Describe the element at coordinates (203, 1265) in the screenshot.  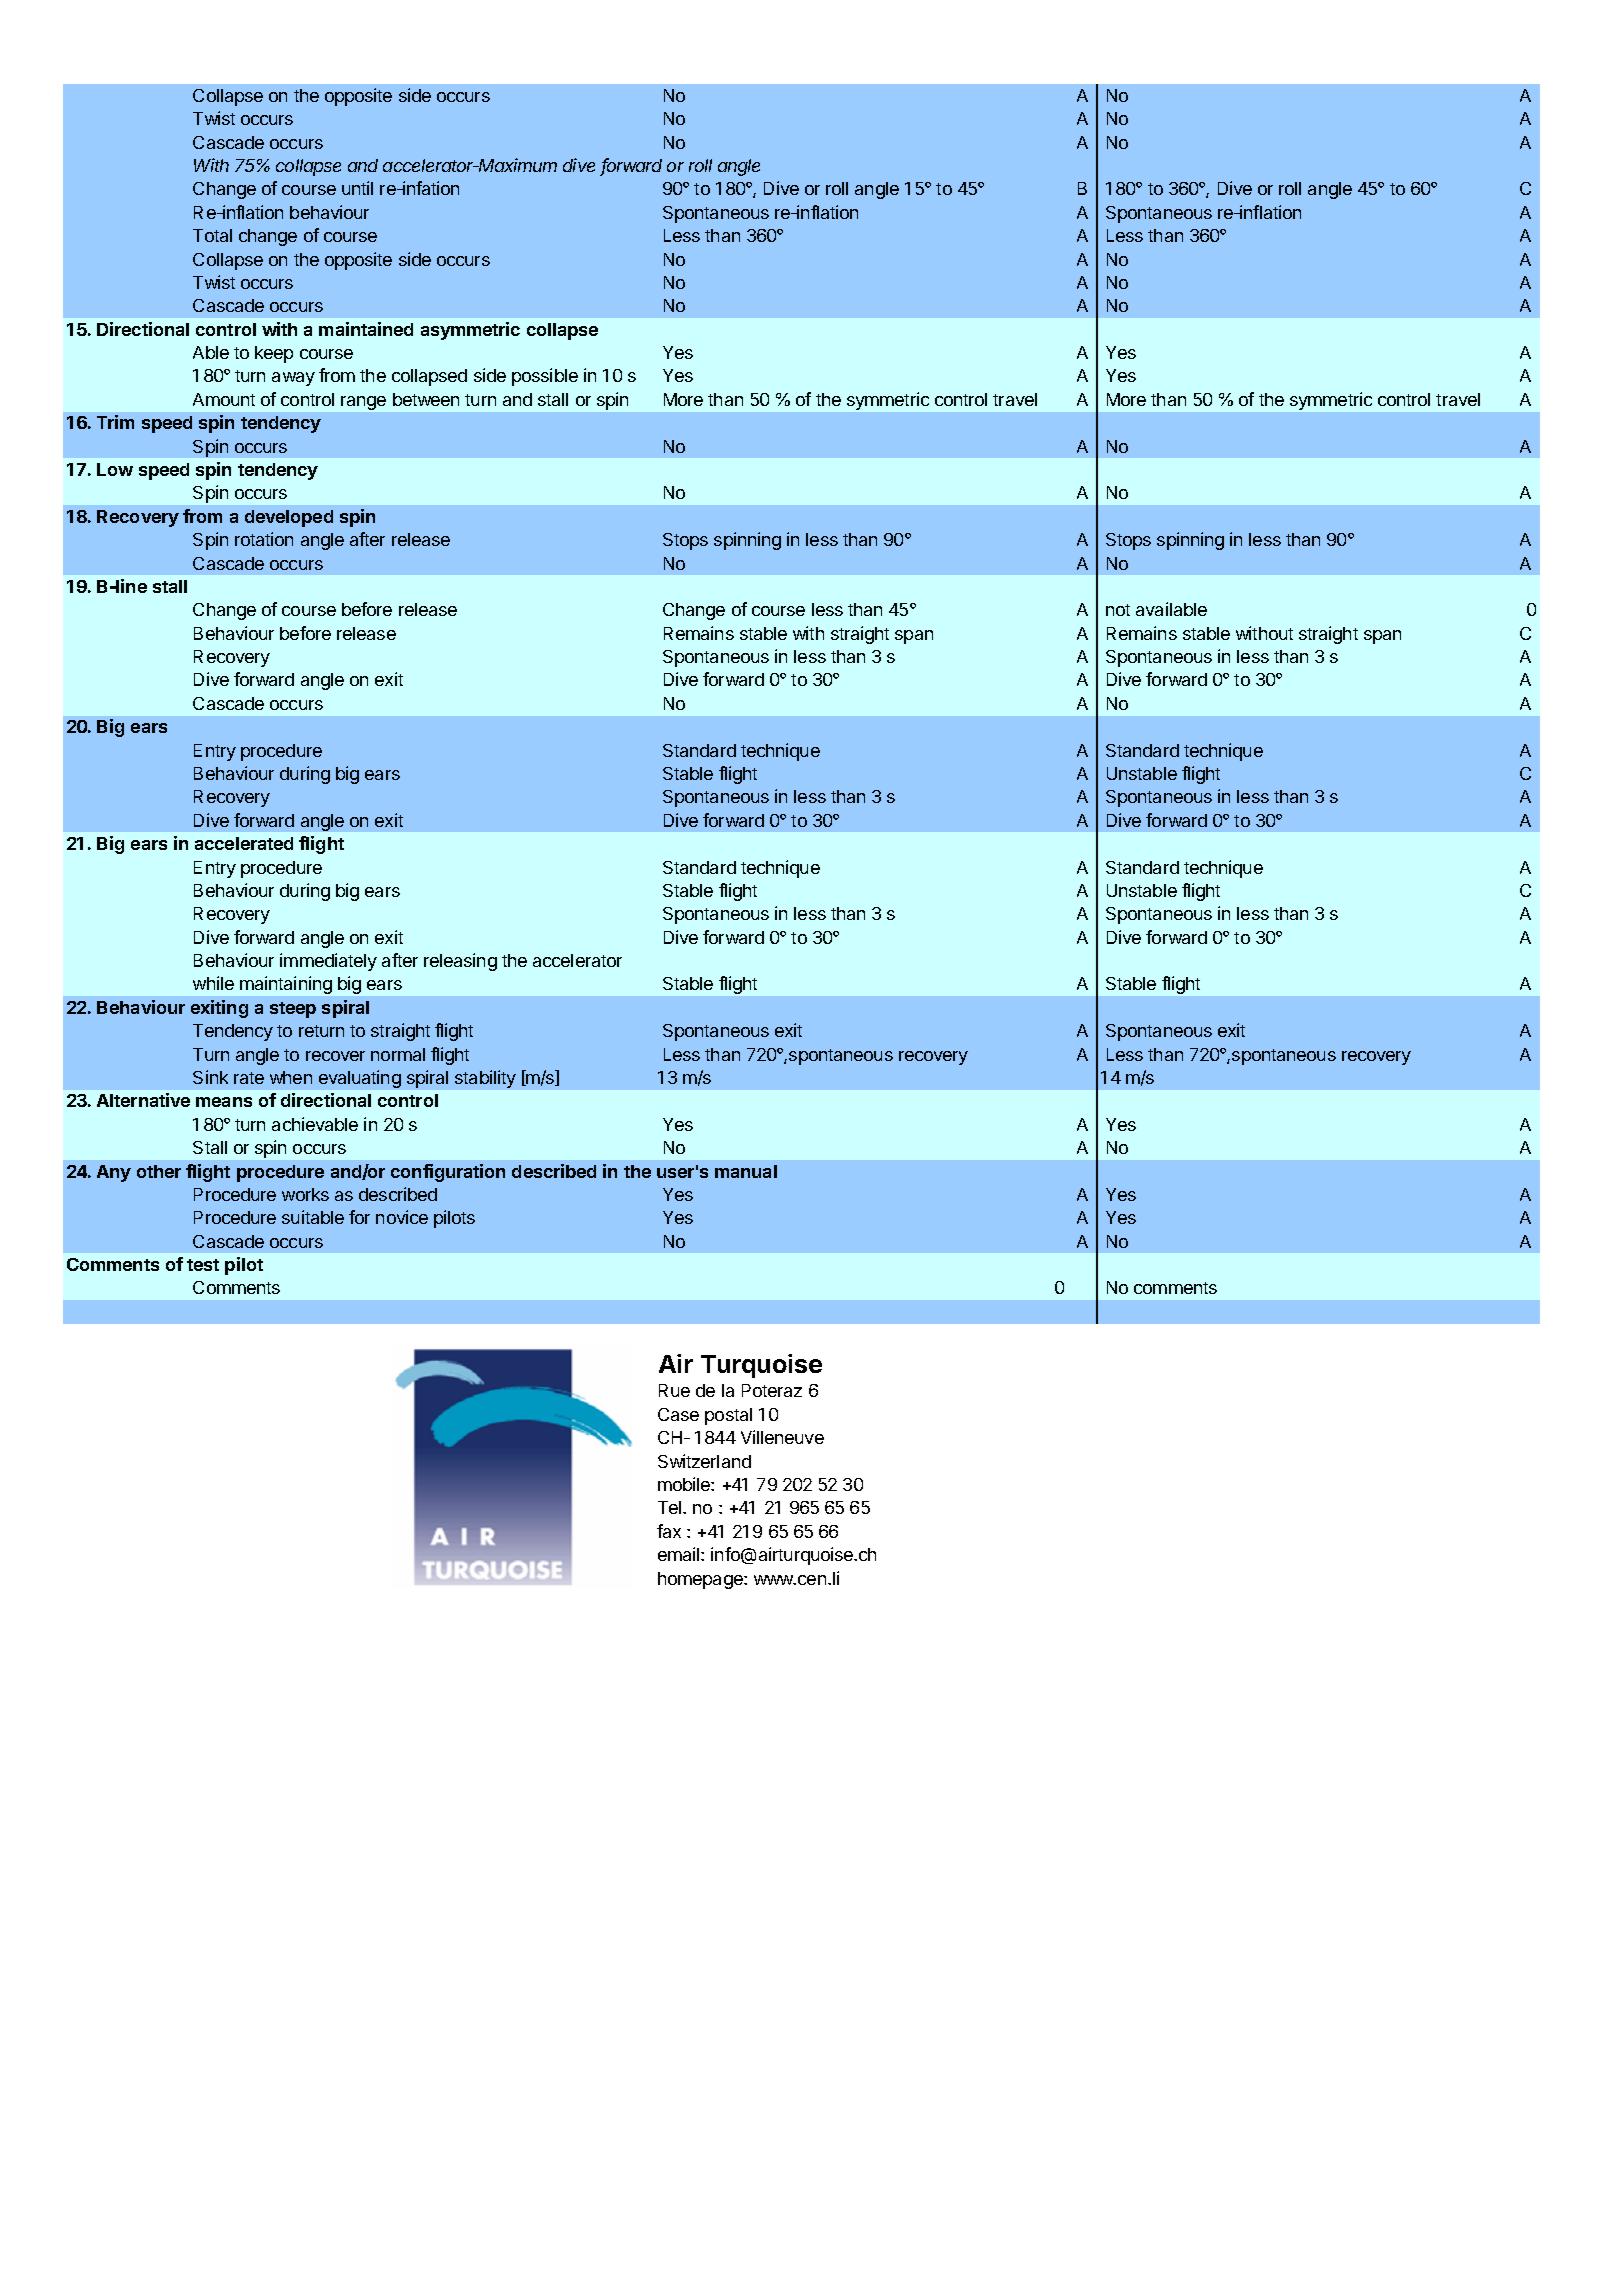
I see `test` at that location.
